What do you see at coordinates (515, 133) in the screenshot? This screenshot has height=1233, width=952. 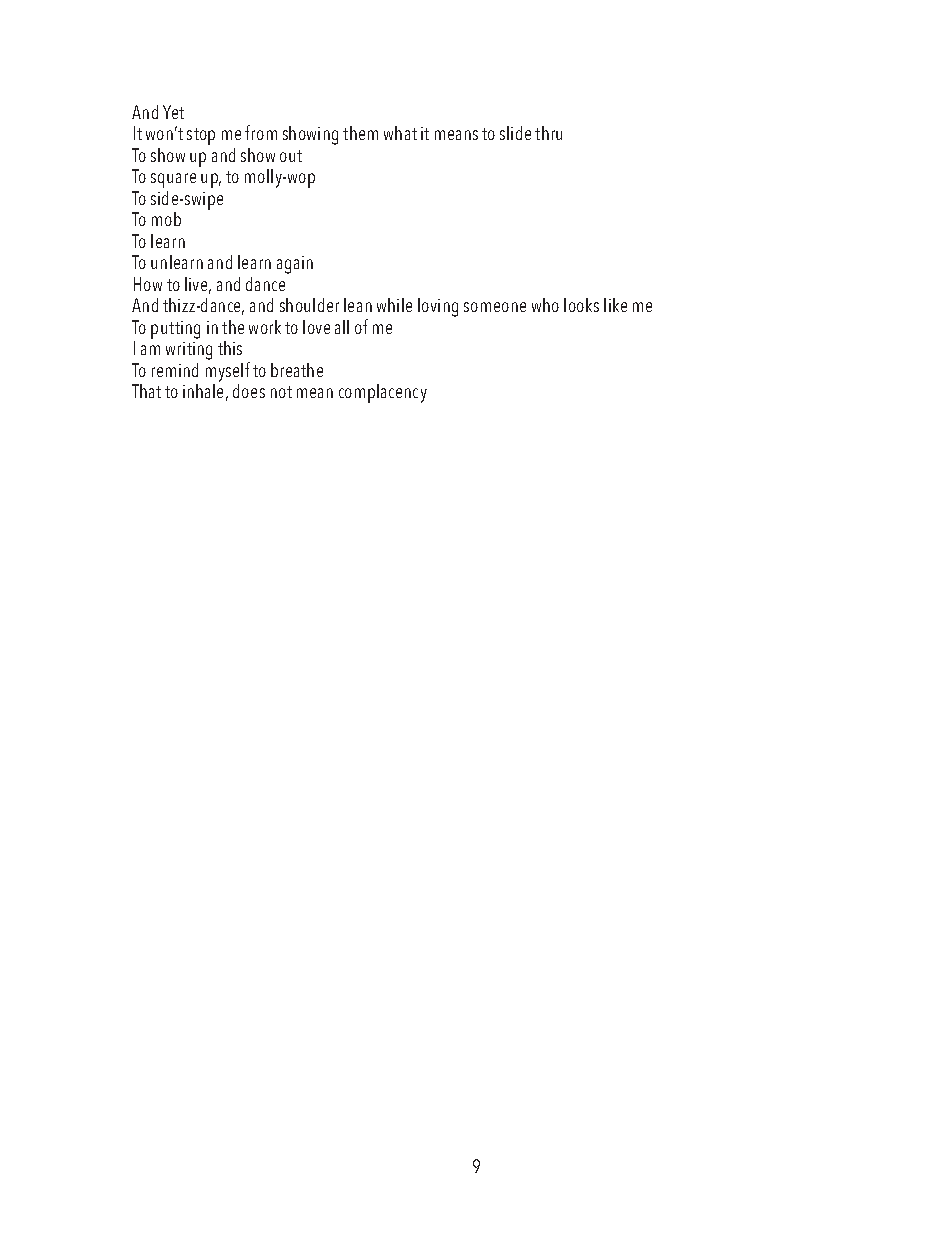 I see `slide` at bounding box center [515, 133].
